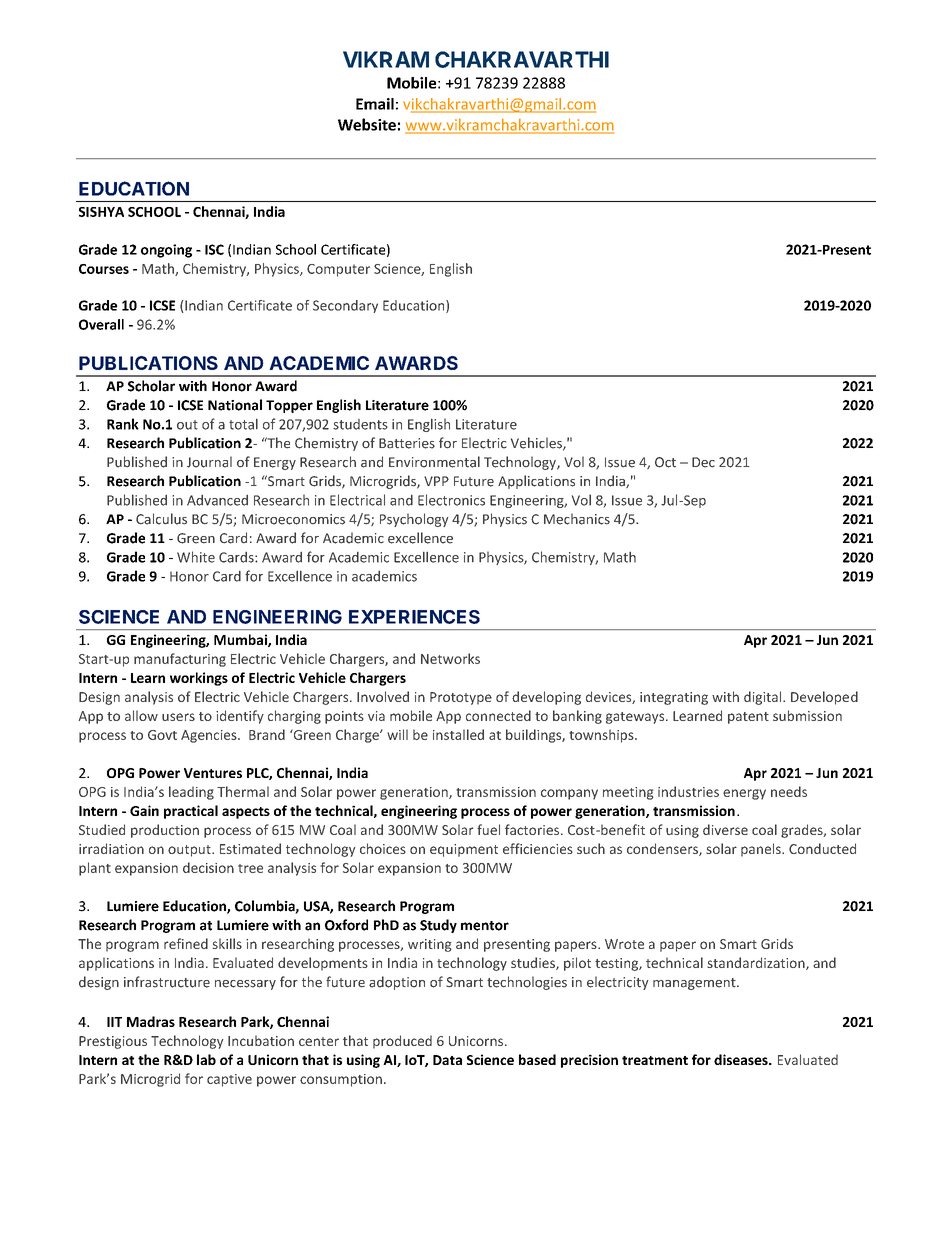  Describe the element at coordinates (447, 1060) in the screenshot. I see `Data` at that location.
